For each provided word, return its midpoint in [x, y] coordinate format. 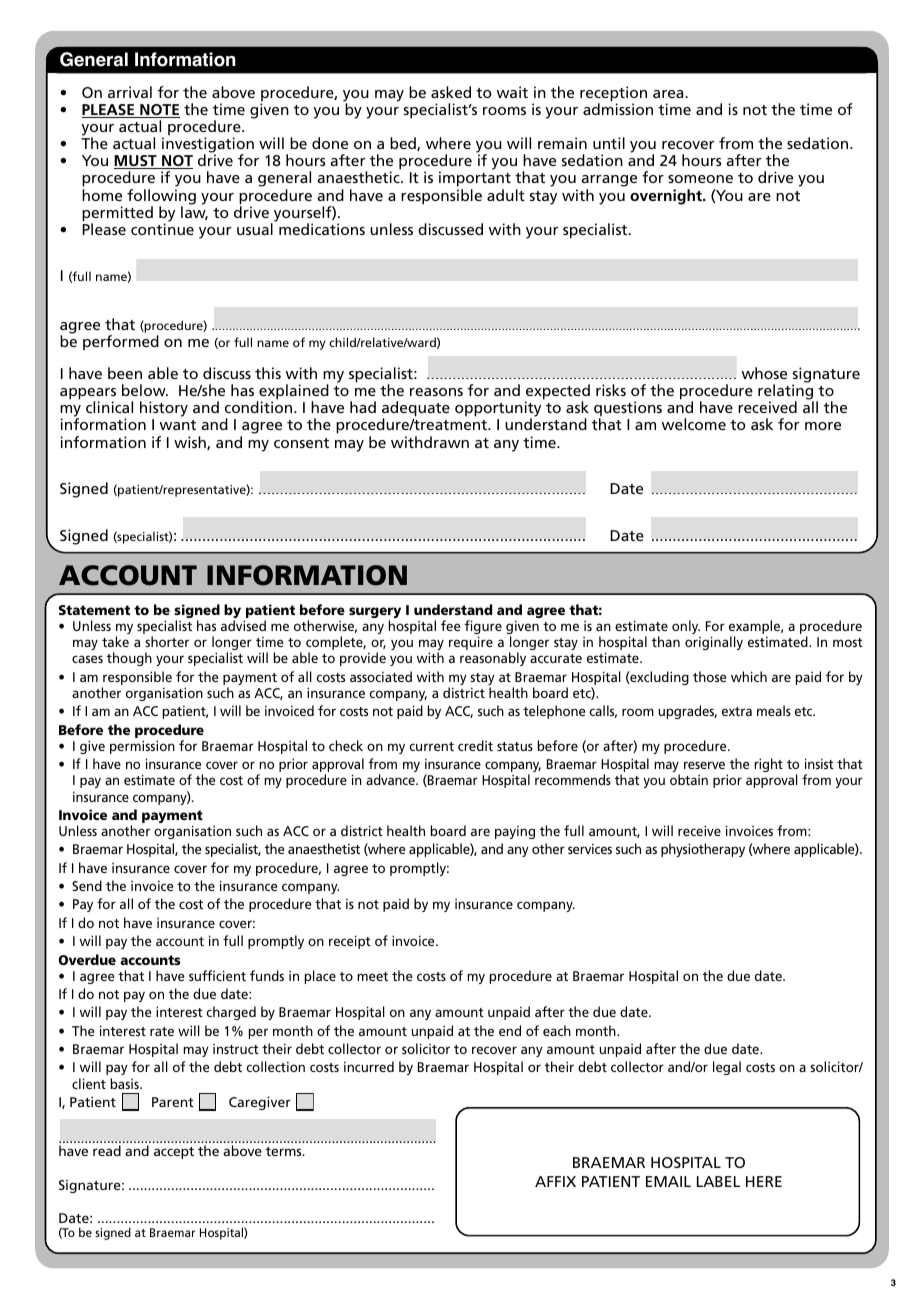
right [769, 765]
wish [191, 443]
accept [174, 1153]
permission [142, 747]
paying [515, 832]
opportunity [498, 410]
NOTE [159, 111]
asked [451, 92]
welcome [694, 424]
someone [700, 179]
